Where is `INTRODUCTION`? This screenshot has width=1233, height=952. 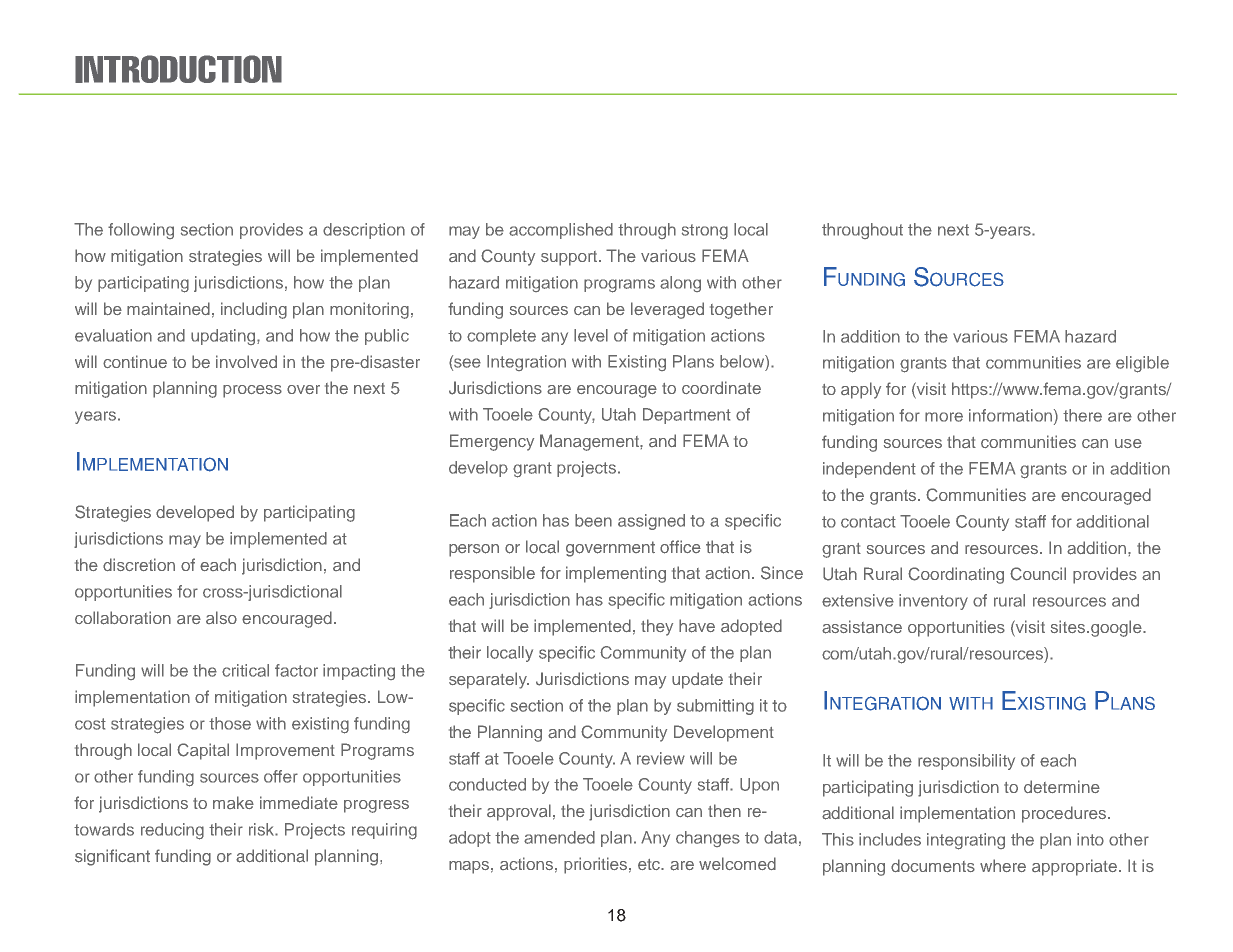
INTRODUCTION is located at coordinates (178, 69).
